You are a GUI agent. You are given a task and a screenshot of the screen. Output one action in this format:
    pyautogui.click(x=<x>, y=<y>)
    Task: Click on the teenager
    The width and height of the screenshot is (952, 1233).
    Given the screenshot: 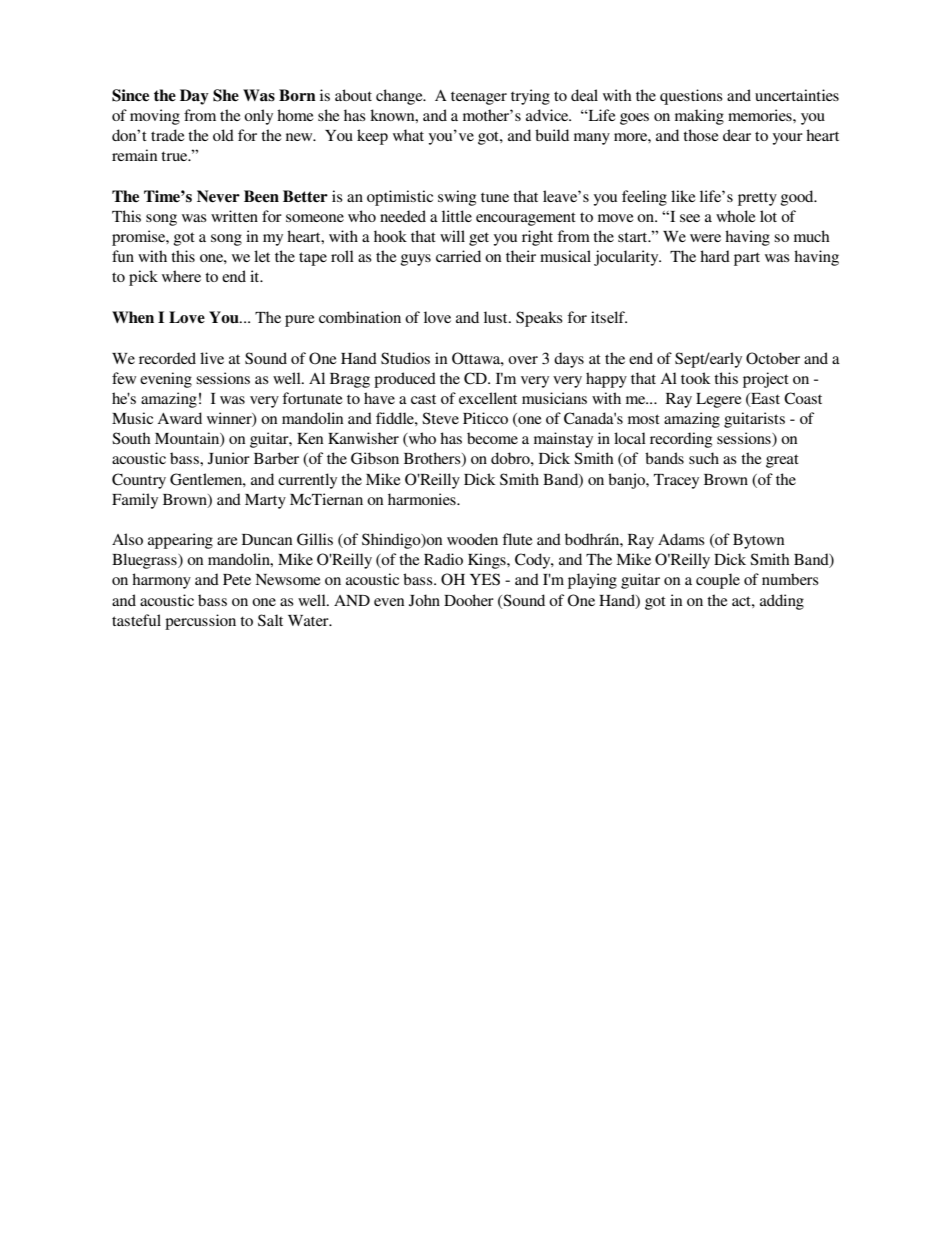 What is the action you would take?
    pyautogui.click(x=479, y=98)
